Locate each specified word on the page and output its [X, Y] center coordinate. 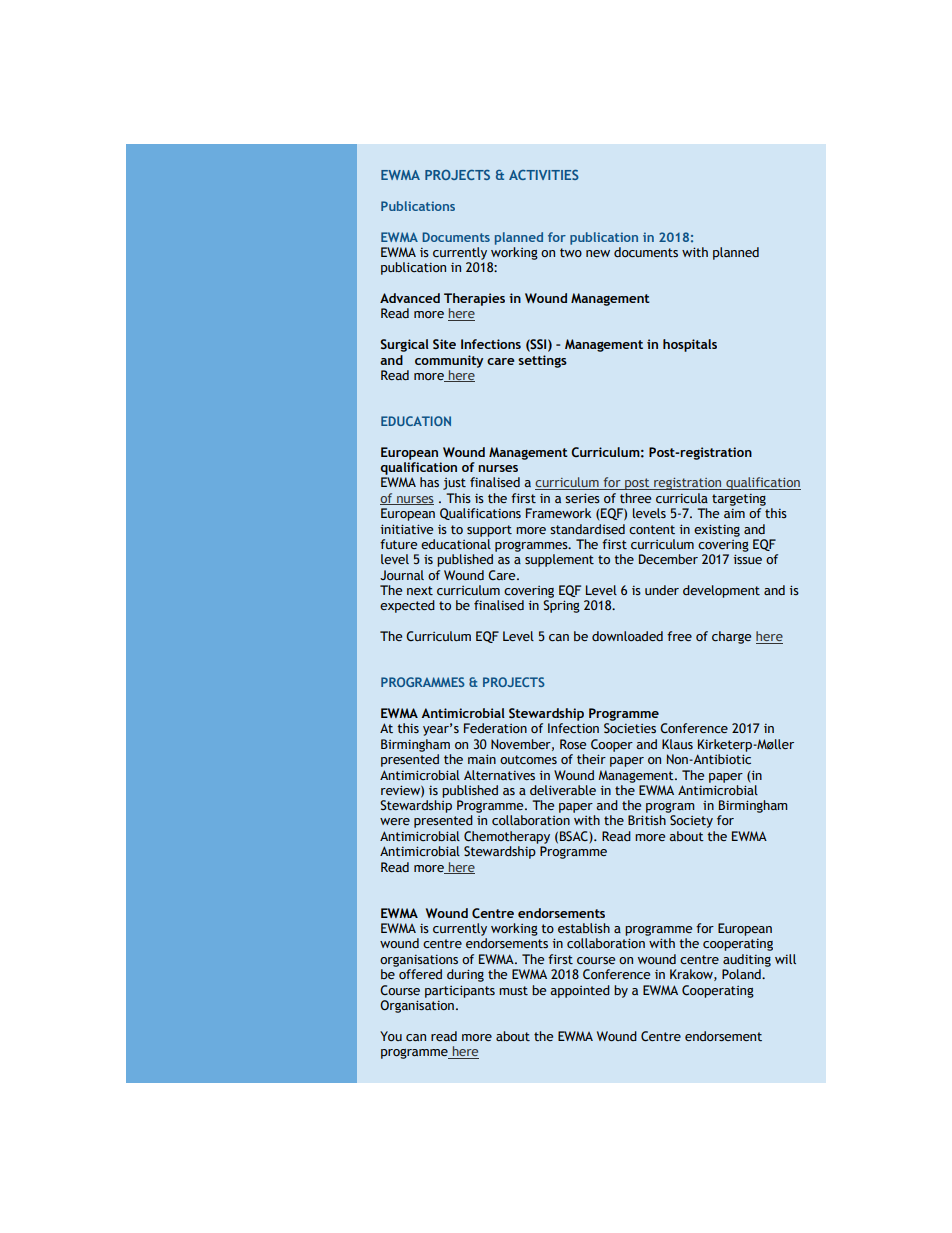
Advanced [410, 298]
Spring [561, 606]
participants [460, 991]
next [420, 590]
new [598, 253]
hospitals [690, 345]
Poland [742, 974]
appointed [580, 991]
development [721, 591]
